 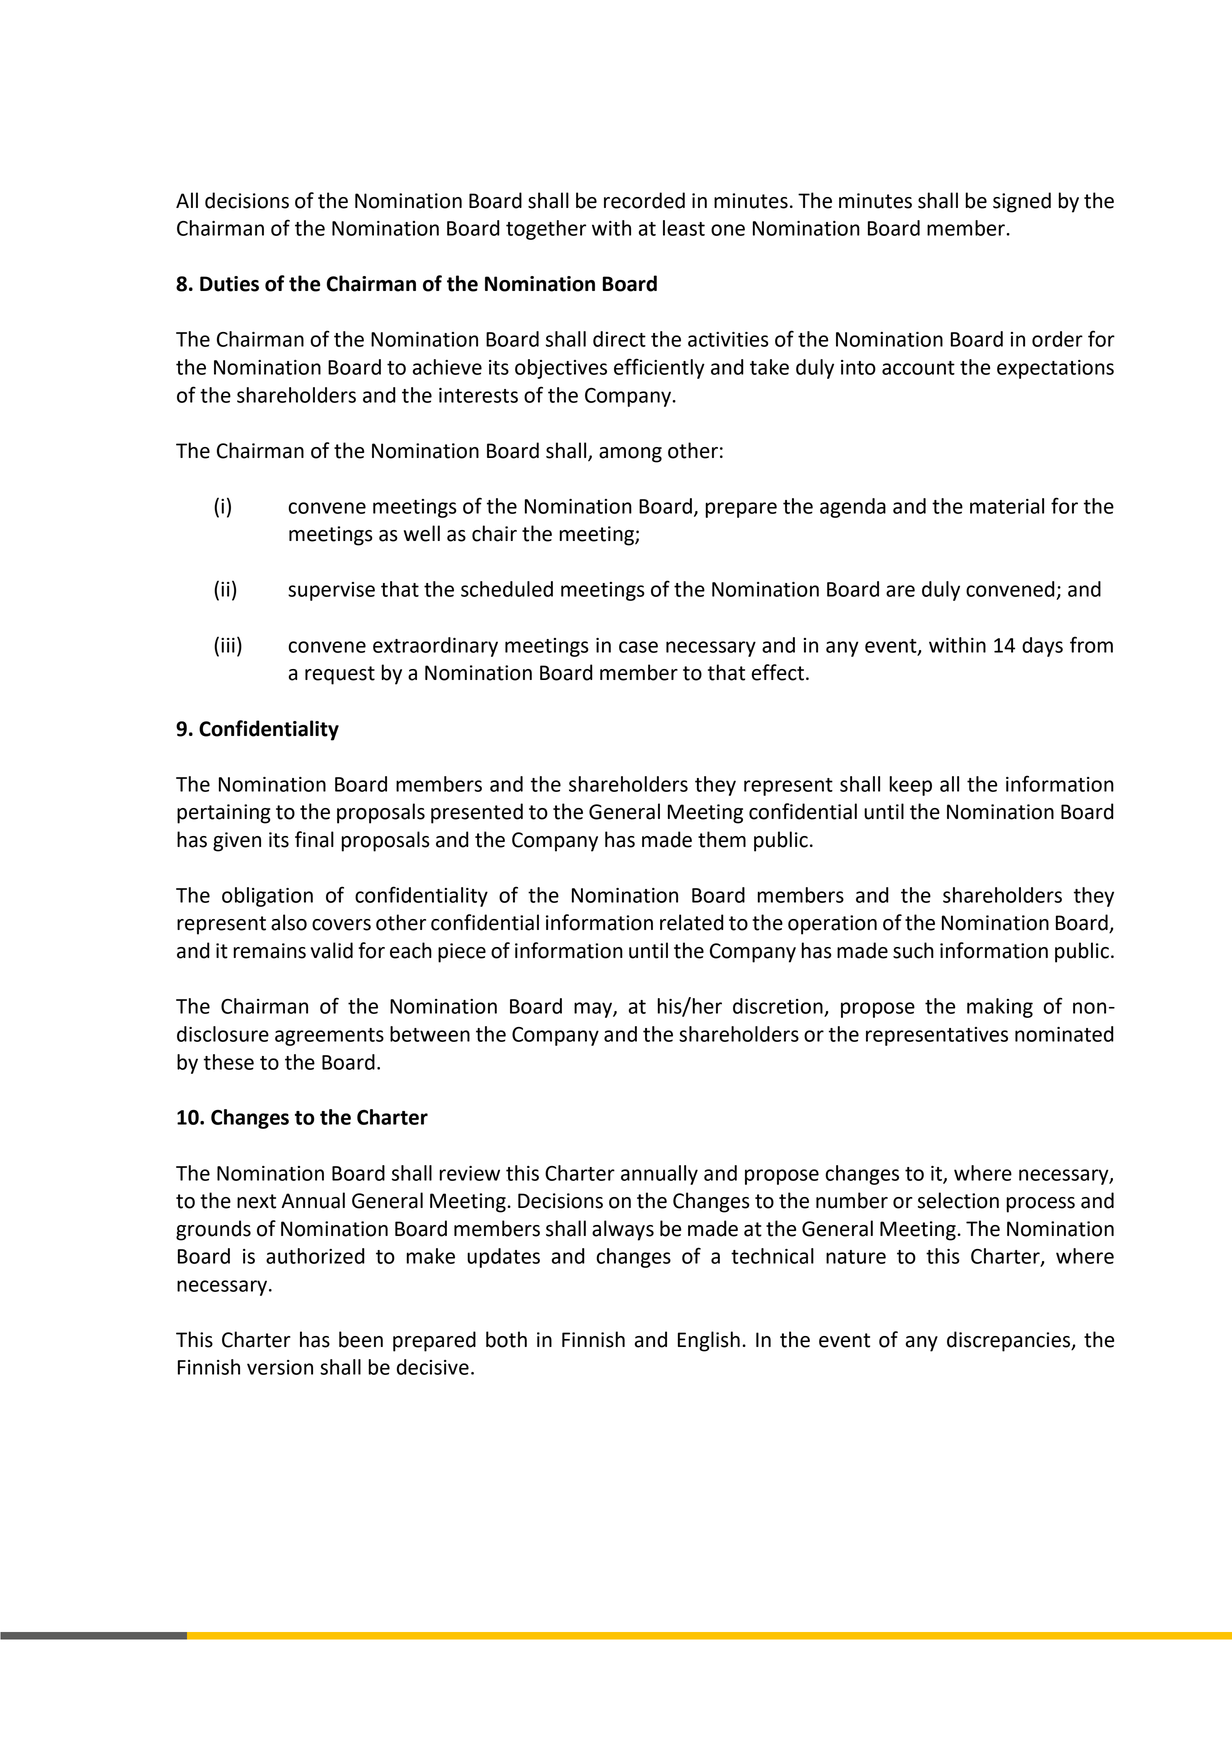 What do you see at coordinates (1010, 1341) in the image?
I see `discrepancies` at bounding box center [1010, 1341].
